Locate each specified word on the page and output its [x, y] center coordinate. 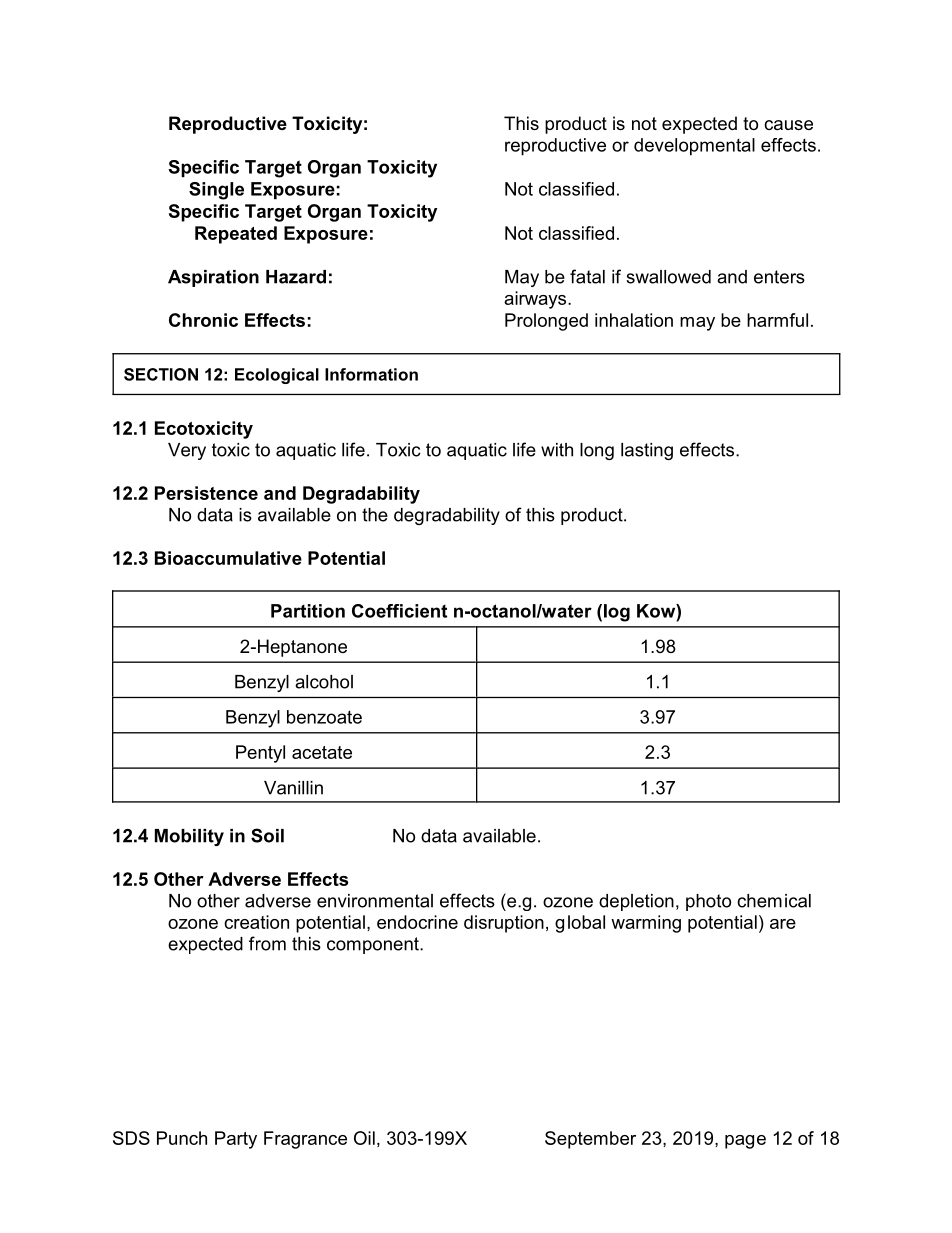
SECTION [161, 374]
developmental [694, 147]
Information [371, 374]
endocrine [417, 922]
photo [708, 902]
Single [216, 191]
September [590, 1140]
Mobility [189, 837]
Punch [182, 1138]
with [557, 450]
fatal [587, 276]
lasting [647, 451]
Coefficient [399, 611]
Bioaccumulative [228, 558]
